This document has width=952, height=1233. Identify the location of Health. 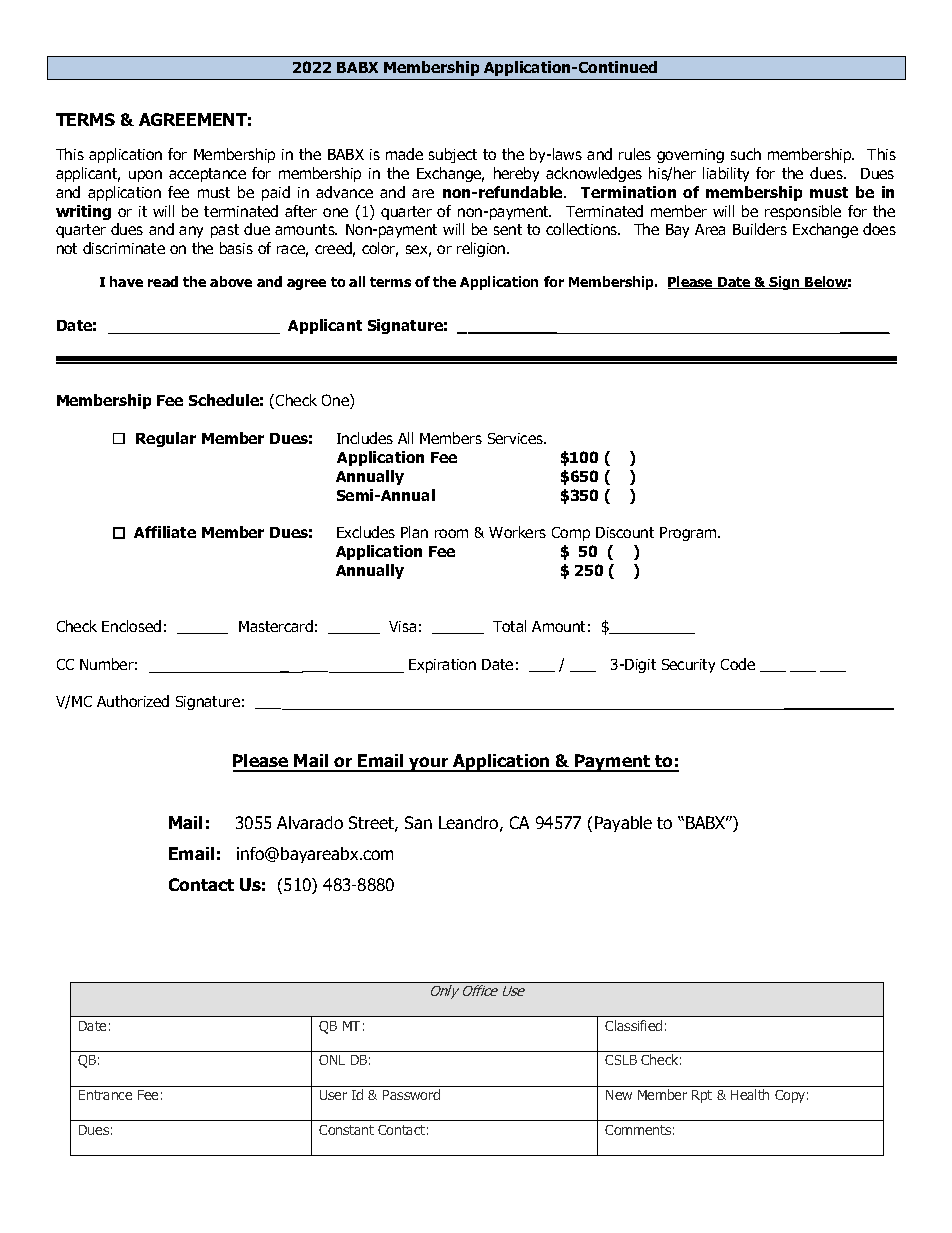
(750, 1094).
